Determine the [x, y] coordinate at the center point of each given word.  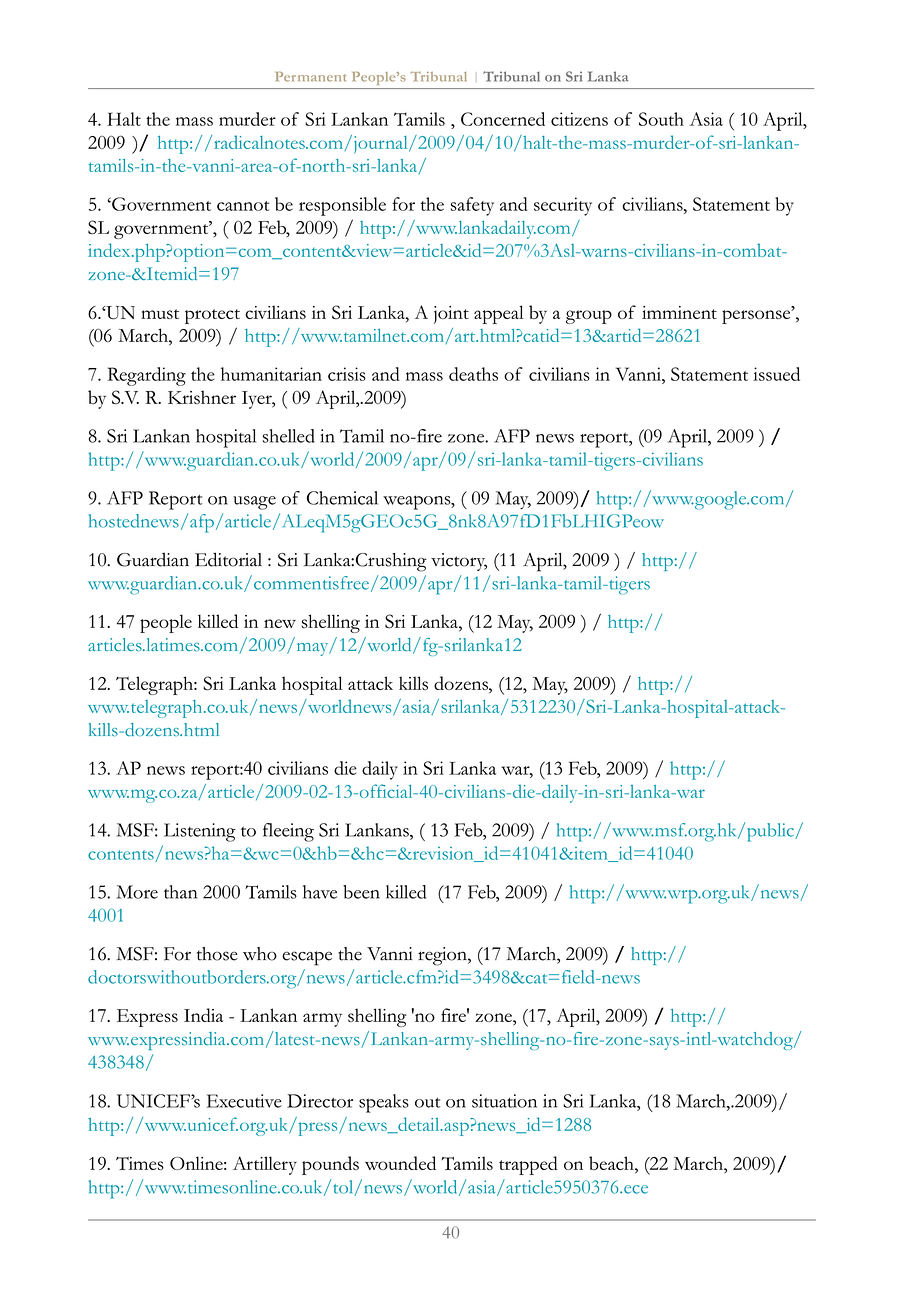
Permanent [311, 77]
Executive [244, 1101]
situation [504, 1101]
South [661, 119]
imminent [679, 312]
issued [776, 374]
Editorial [228, 559]
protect [212, 316]
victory [459, 562]
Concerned [503, 119]
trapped [528, 1165]
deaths [473, 374]
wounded [400, 1163]
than [180, 892]
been [361, 892]
